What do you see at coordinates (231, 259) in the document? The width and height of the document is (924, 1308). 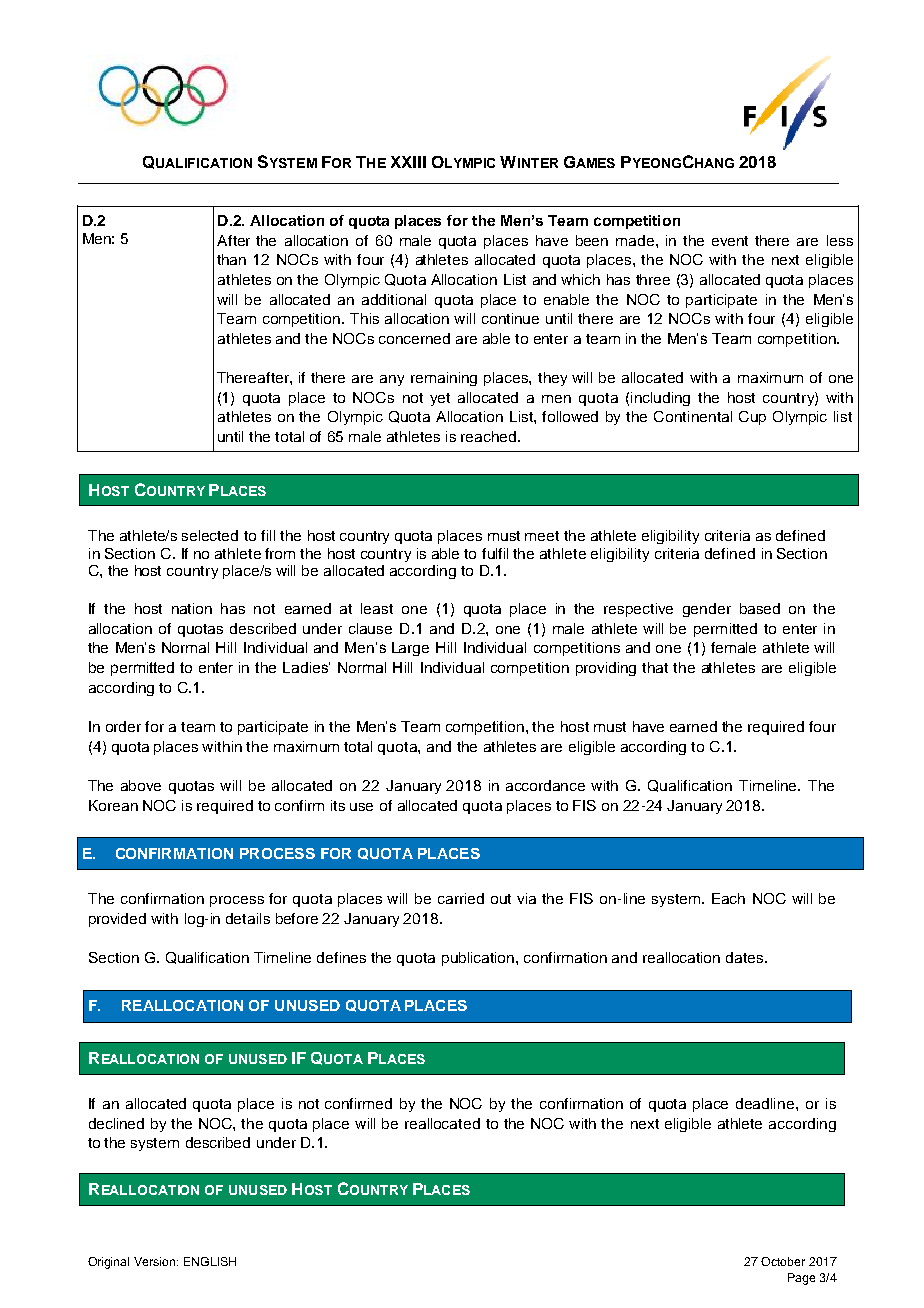 I see `than` at bounding box center [231, 259].
